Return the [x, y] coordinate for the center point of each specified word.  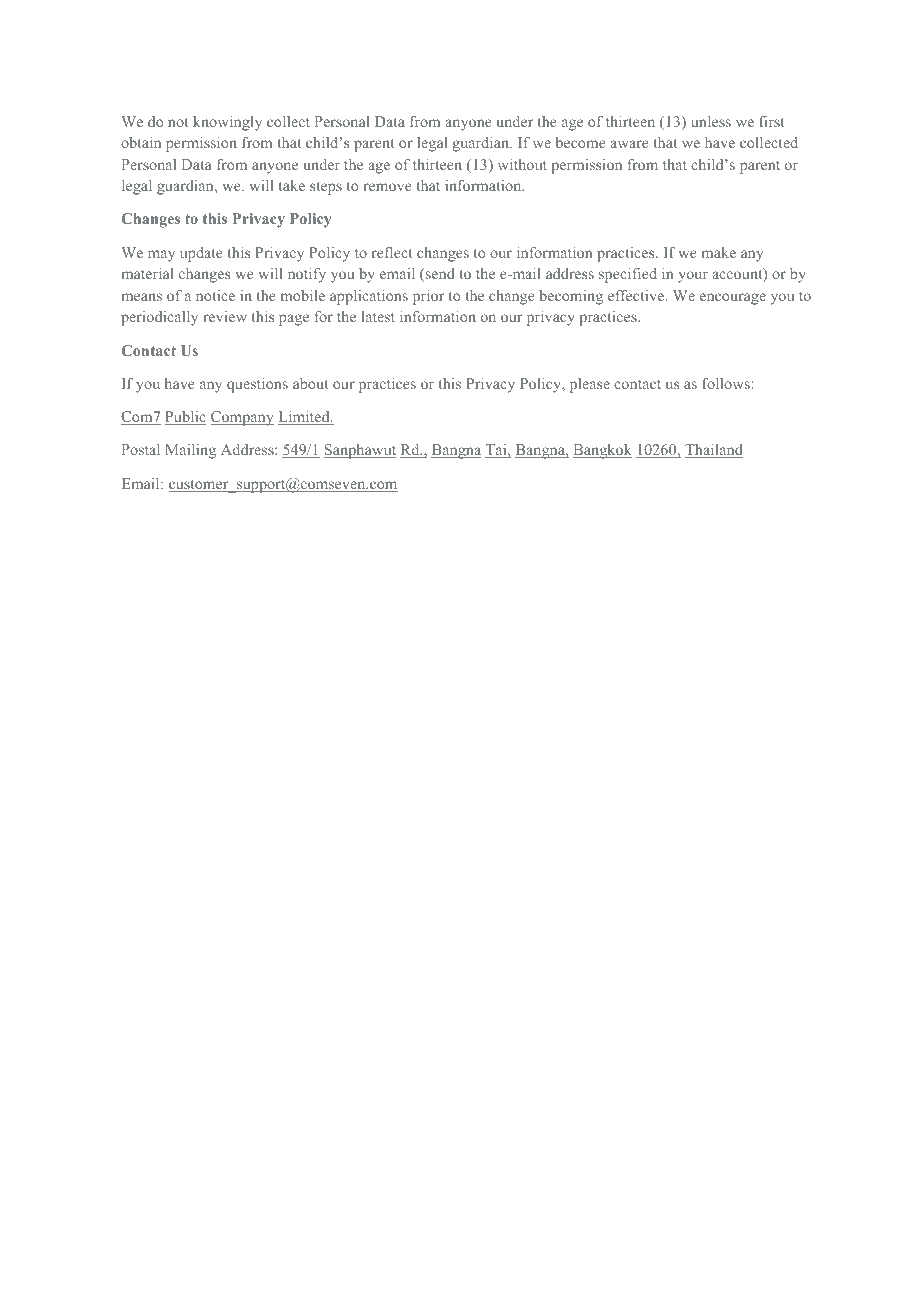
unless [711, 121]
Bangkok [602, 451]
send [439, 275]
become [580, 142]
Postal [141, 449]
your [693, 277]
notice [215, 295]
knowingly [227, 123]
